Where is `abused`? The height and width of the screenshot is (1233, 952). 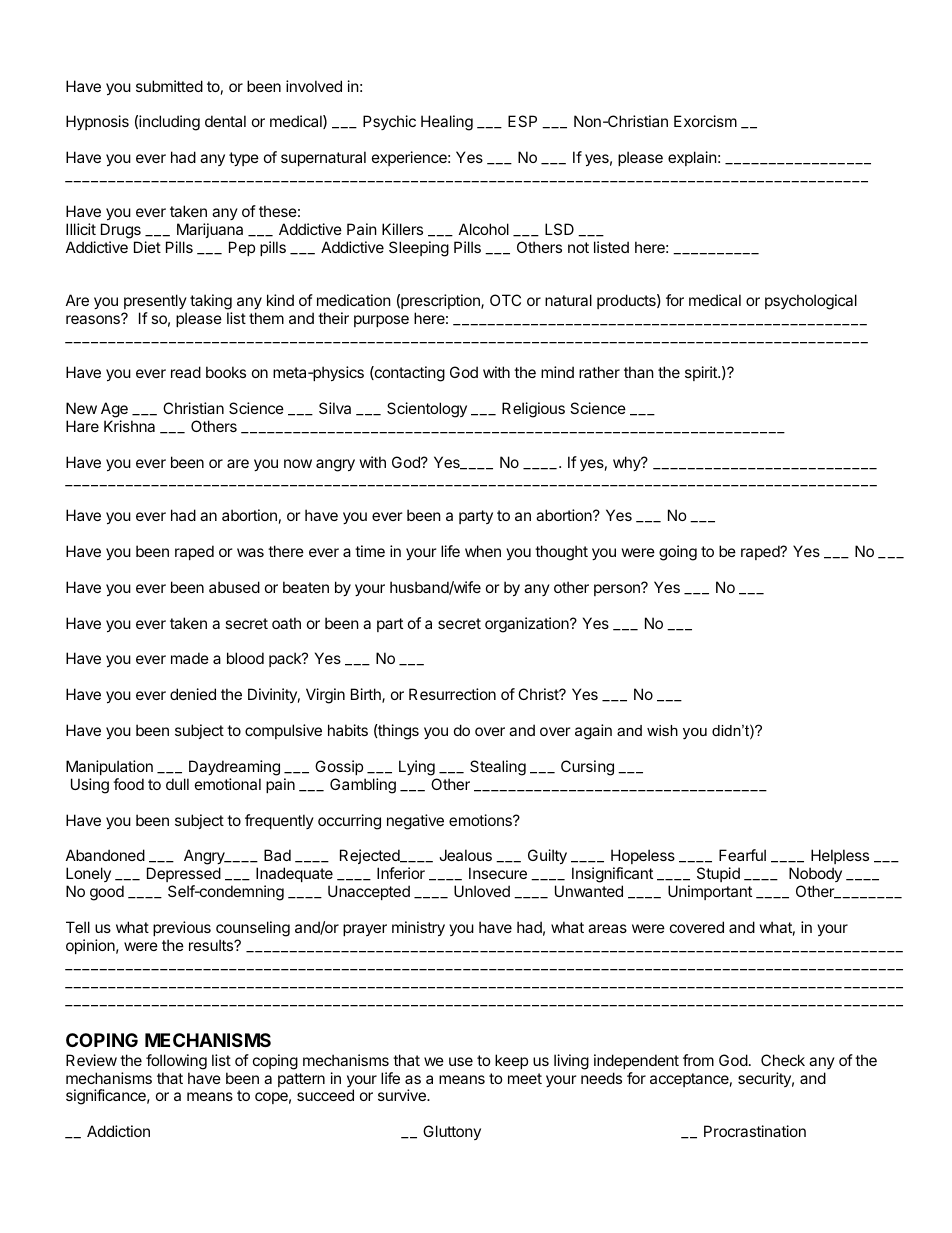 abused is located at coordinates (234, 587).
